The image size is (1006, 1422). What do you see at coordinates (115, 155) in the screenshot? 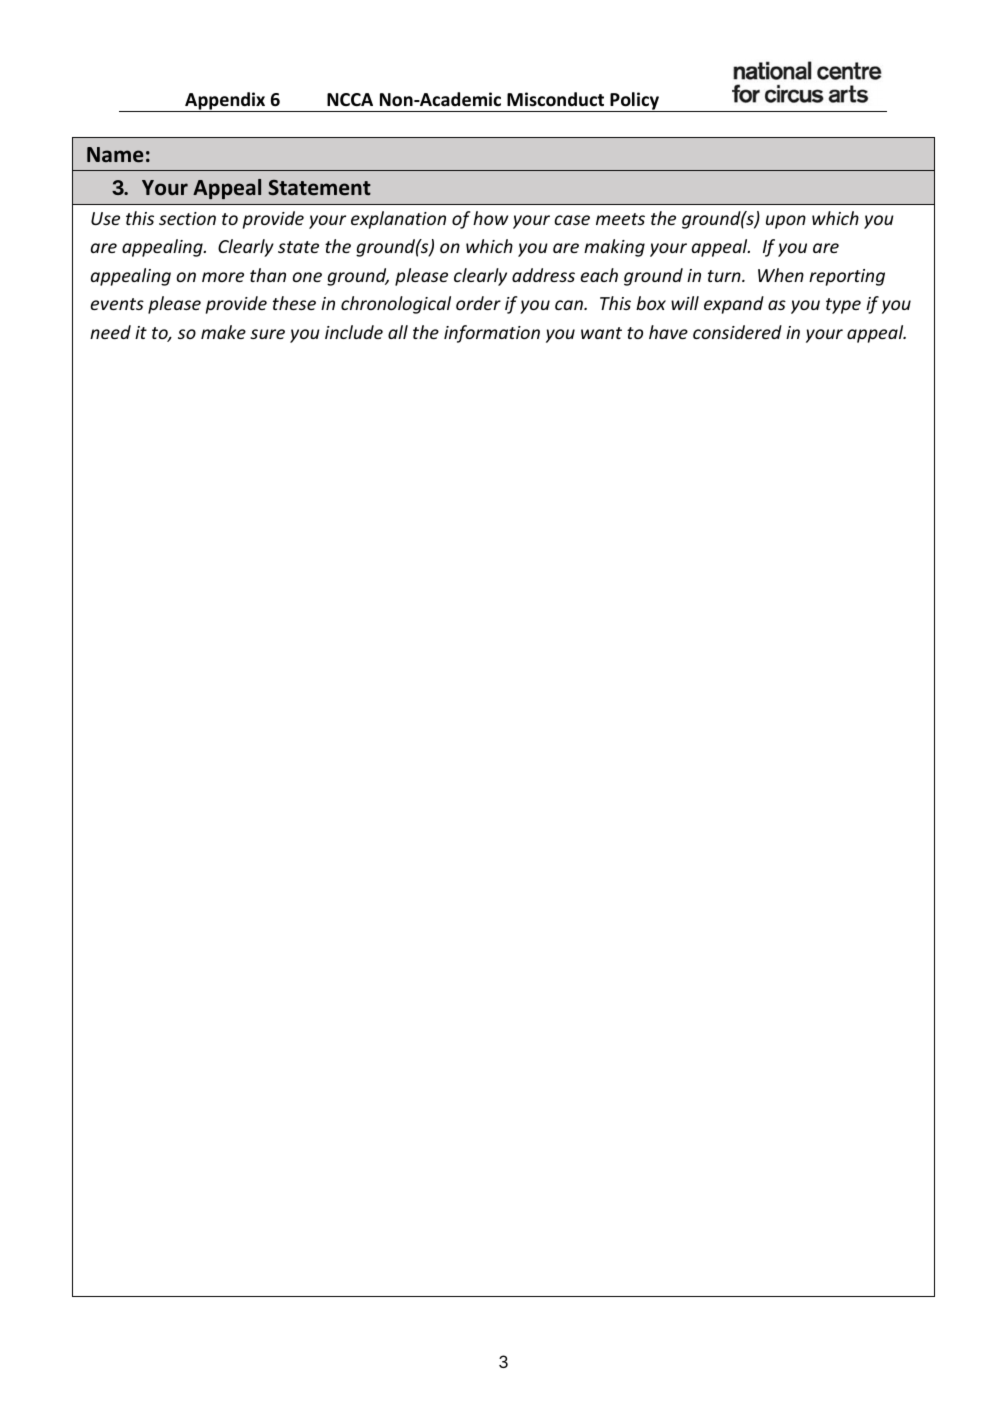
I see `Name` at bounding box center [115, 155].
